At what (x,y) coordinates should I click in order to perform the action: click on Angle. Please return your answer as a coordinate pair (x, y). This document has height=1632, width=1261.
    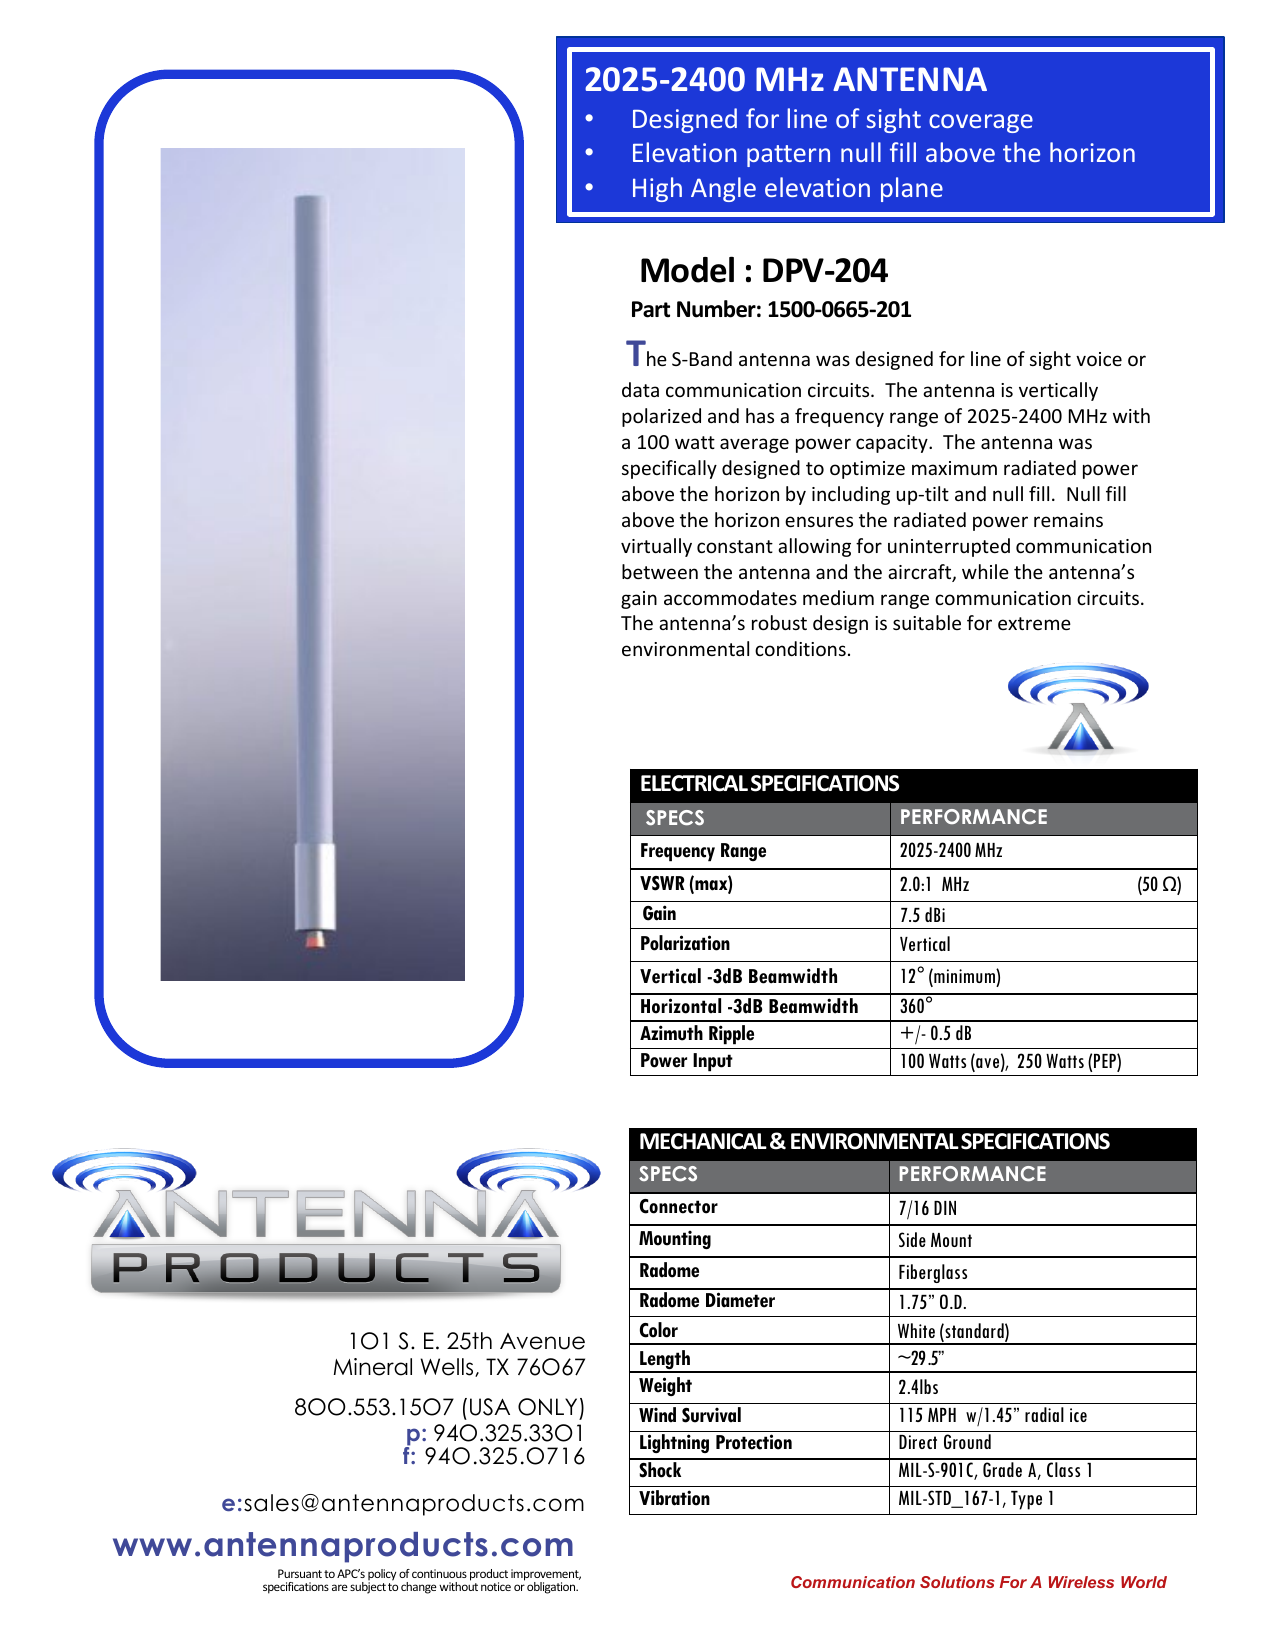
    Looking at the image, I should click on (723, 189).
